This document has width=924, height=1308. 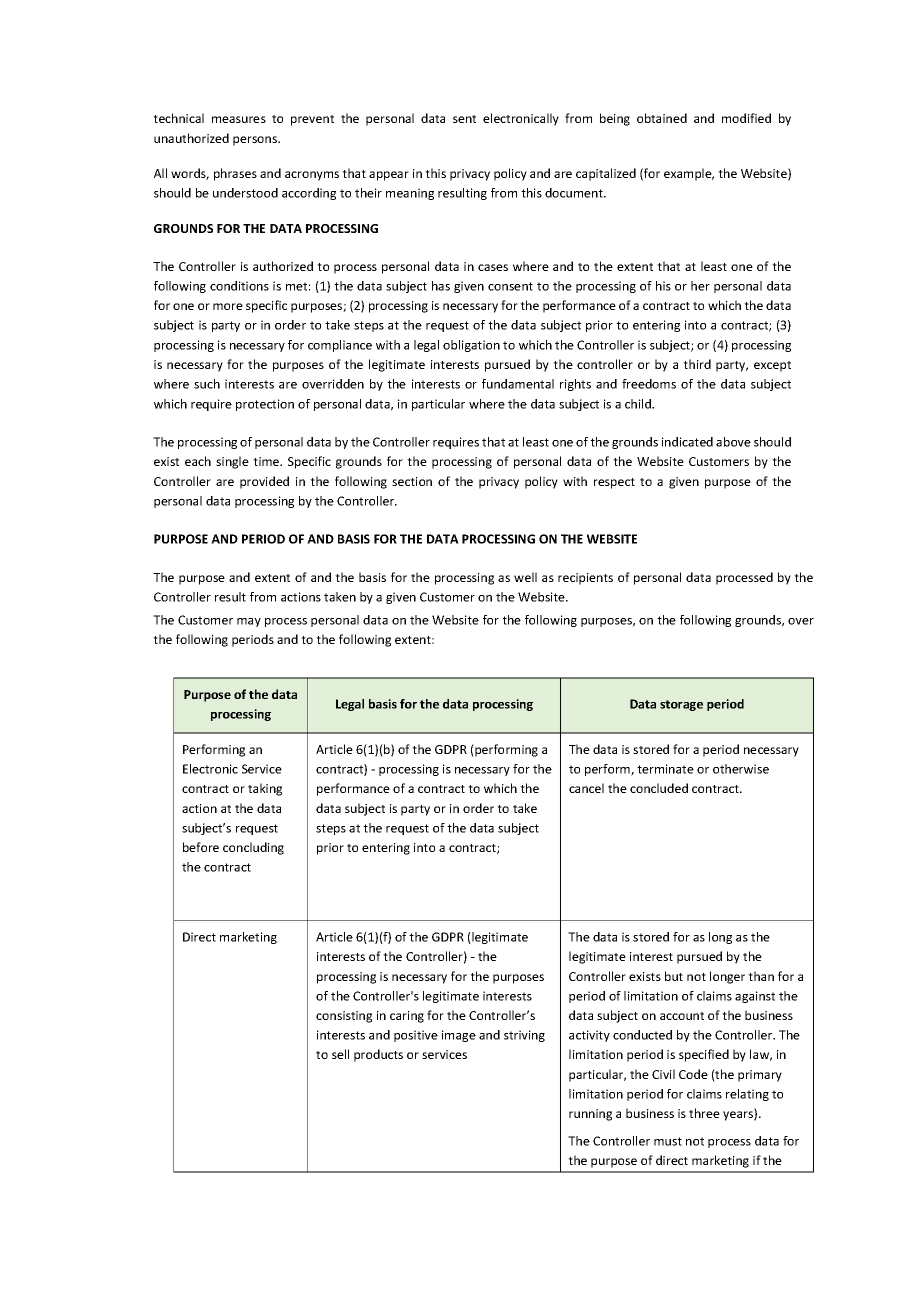 What do you see at coordinates (412, 481) in the document?
I see `section` at bounding box center [412, 481].
